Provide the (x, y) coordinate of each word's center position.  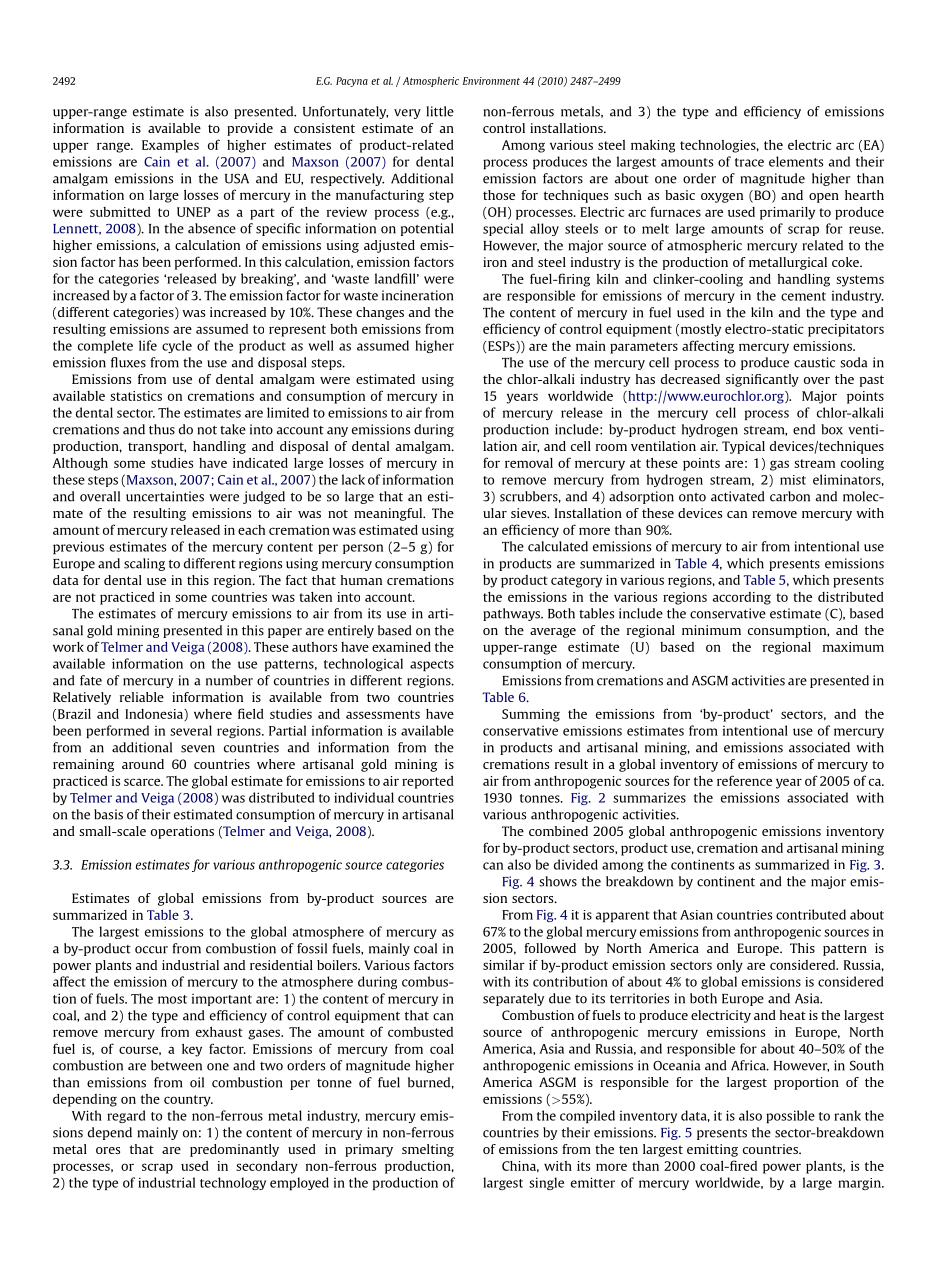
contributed (811, 914)
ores (108, 1150)
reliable (142, 697)
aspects (432, 665)
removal (529, 463)
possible (790, 1116)
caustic (814, 362)
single (546, 1183)
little (440, 111)
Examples (170, 146)
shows (558, 881)
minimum (711, 630)
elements (796, 161)
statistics (136, 396)
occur (151, 950)
